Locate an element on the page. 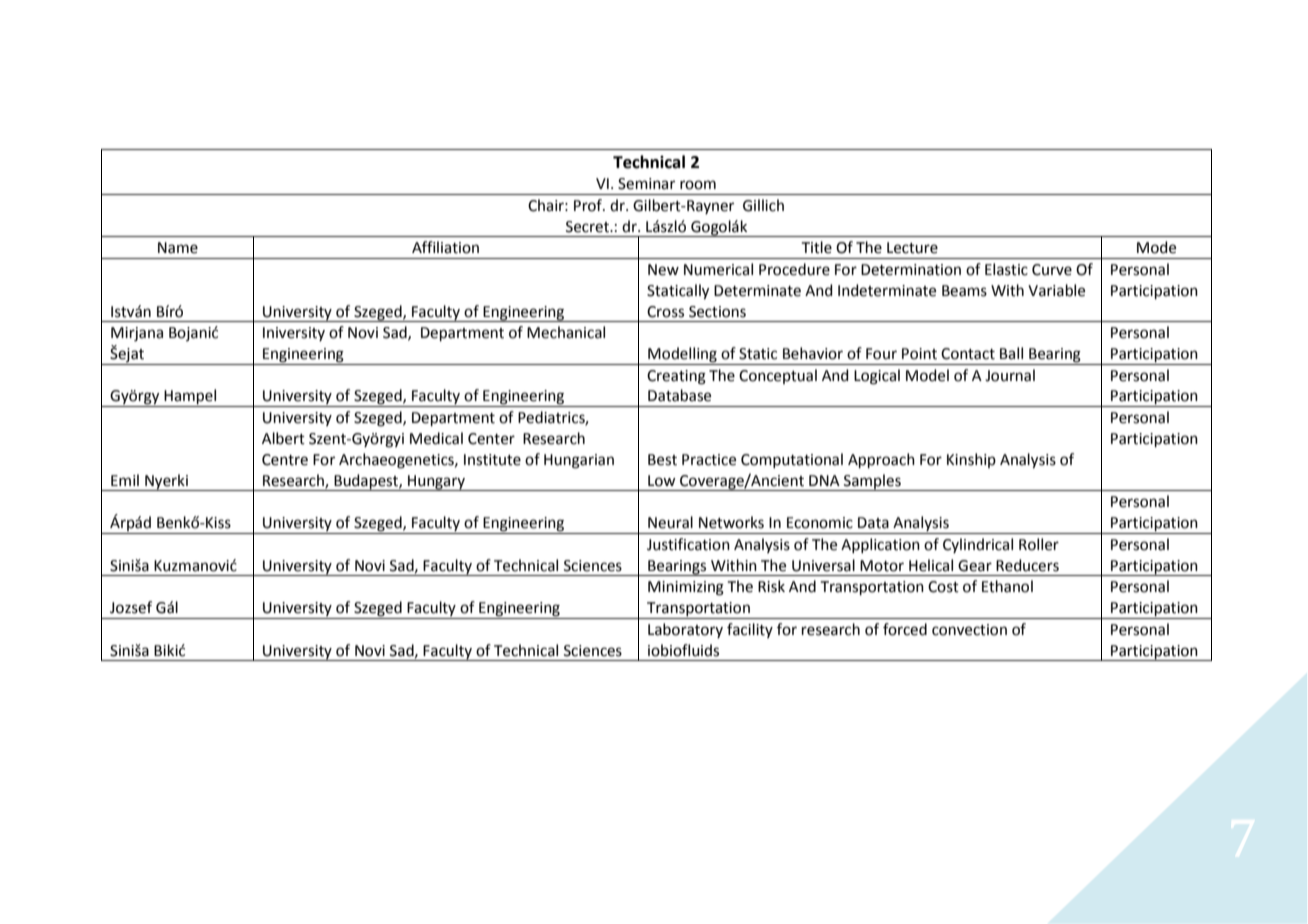 Image resolution: width=1308 pixels, height=924 pixels. Laboratory is located at coordinates (685, 630).
